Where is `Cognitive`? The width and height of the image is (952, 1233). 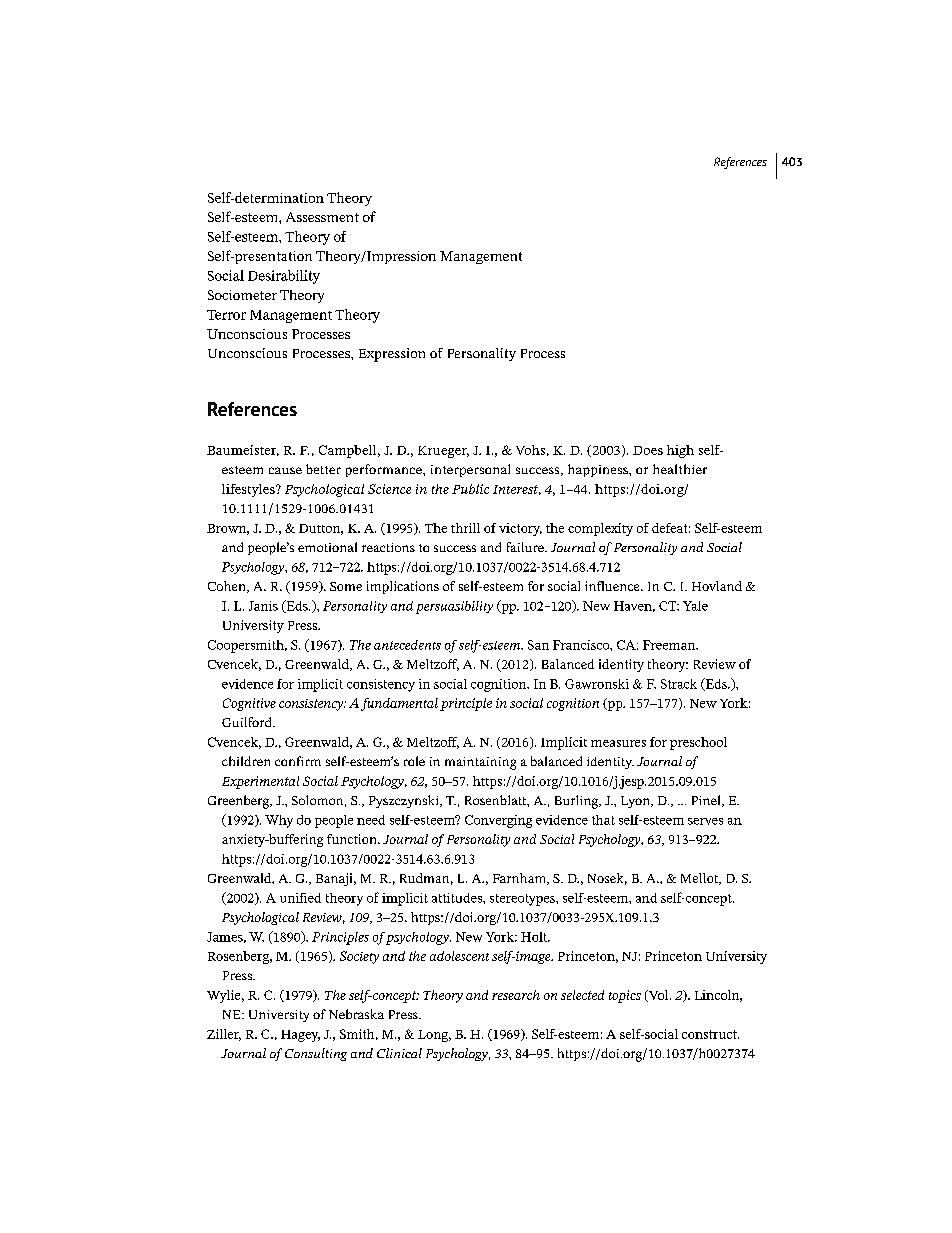
Cognitive is located at coordinates (249, 704).
